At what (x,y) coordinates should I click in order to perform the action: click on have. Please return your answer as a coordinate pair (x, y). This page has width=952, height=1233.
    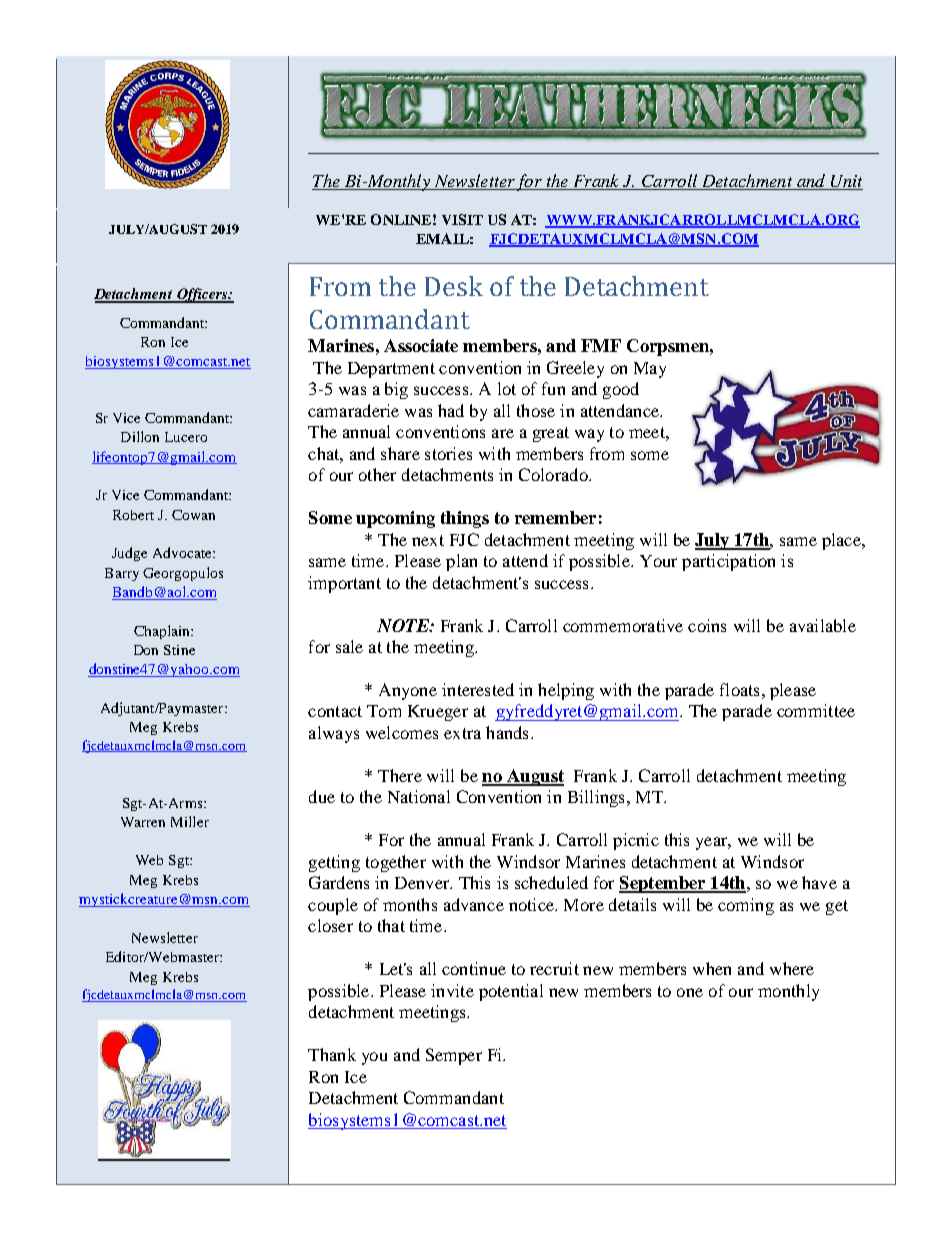
    Looking at the image, I should click on (819, 882).
